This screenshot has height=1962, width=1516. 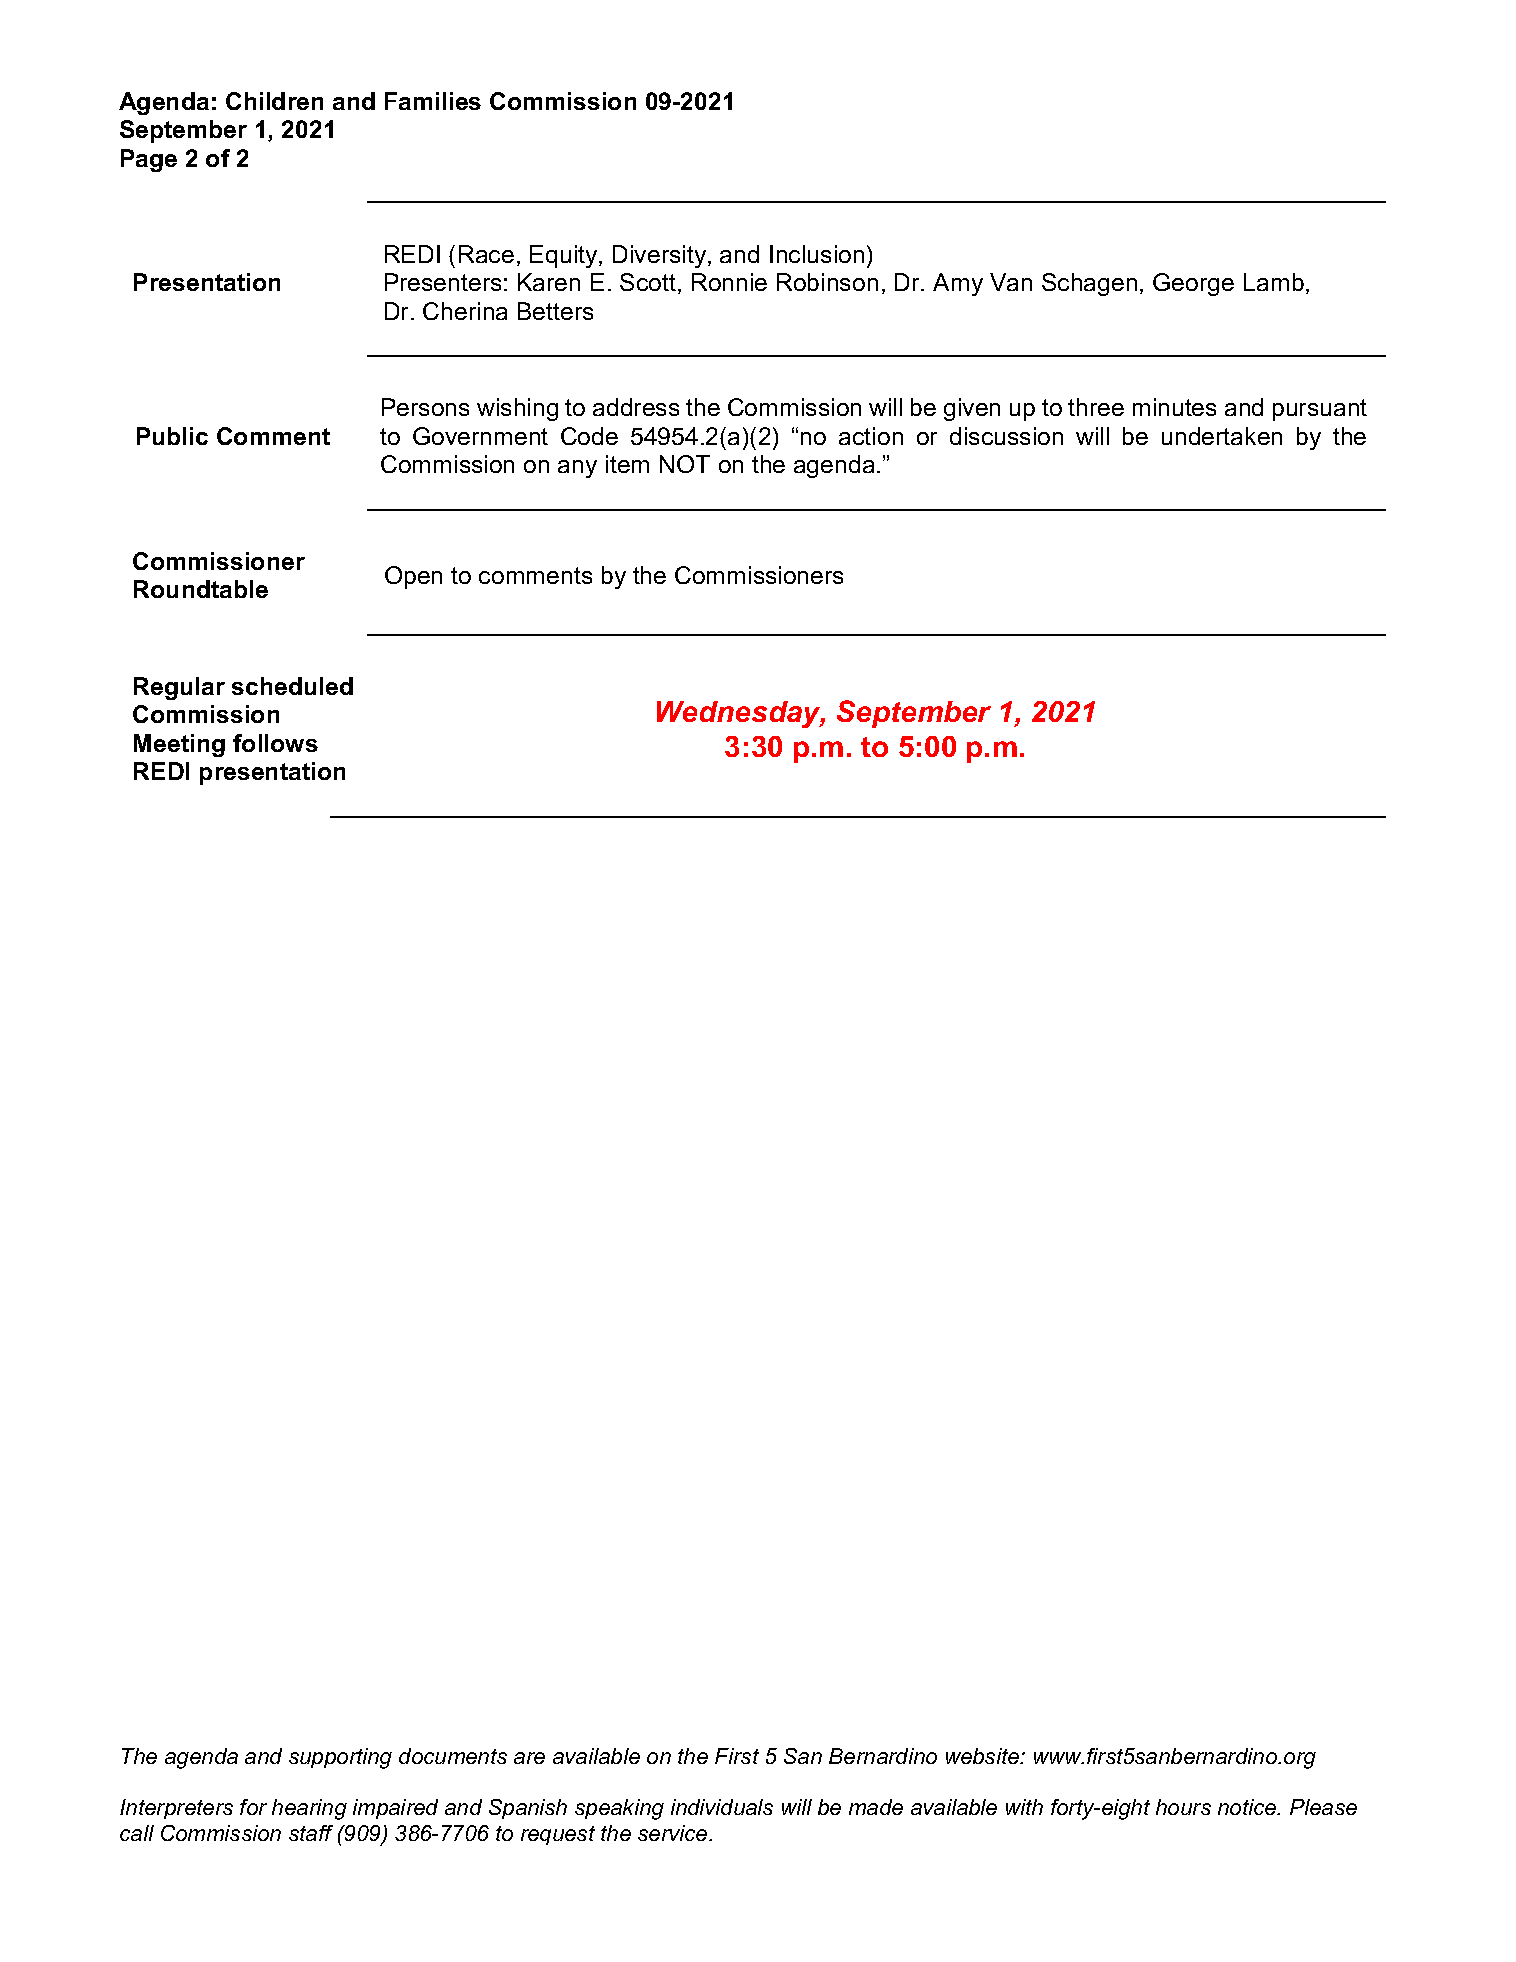 What do you see at coordinates (983, 1756) in the screenshot?
I see `website` at bounding box center [983, 1756].
